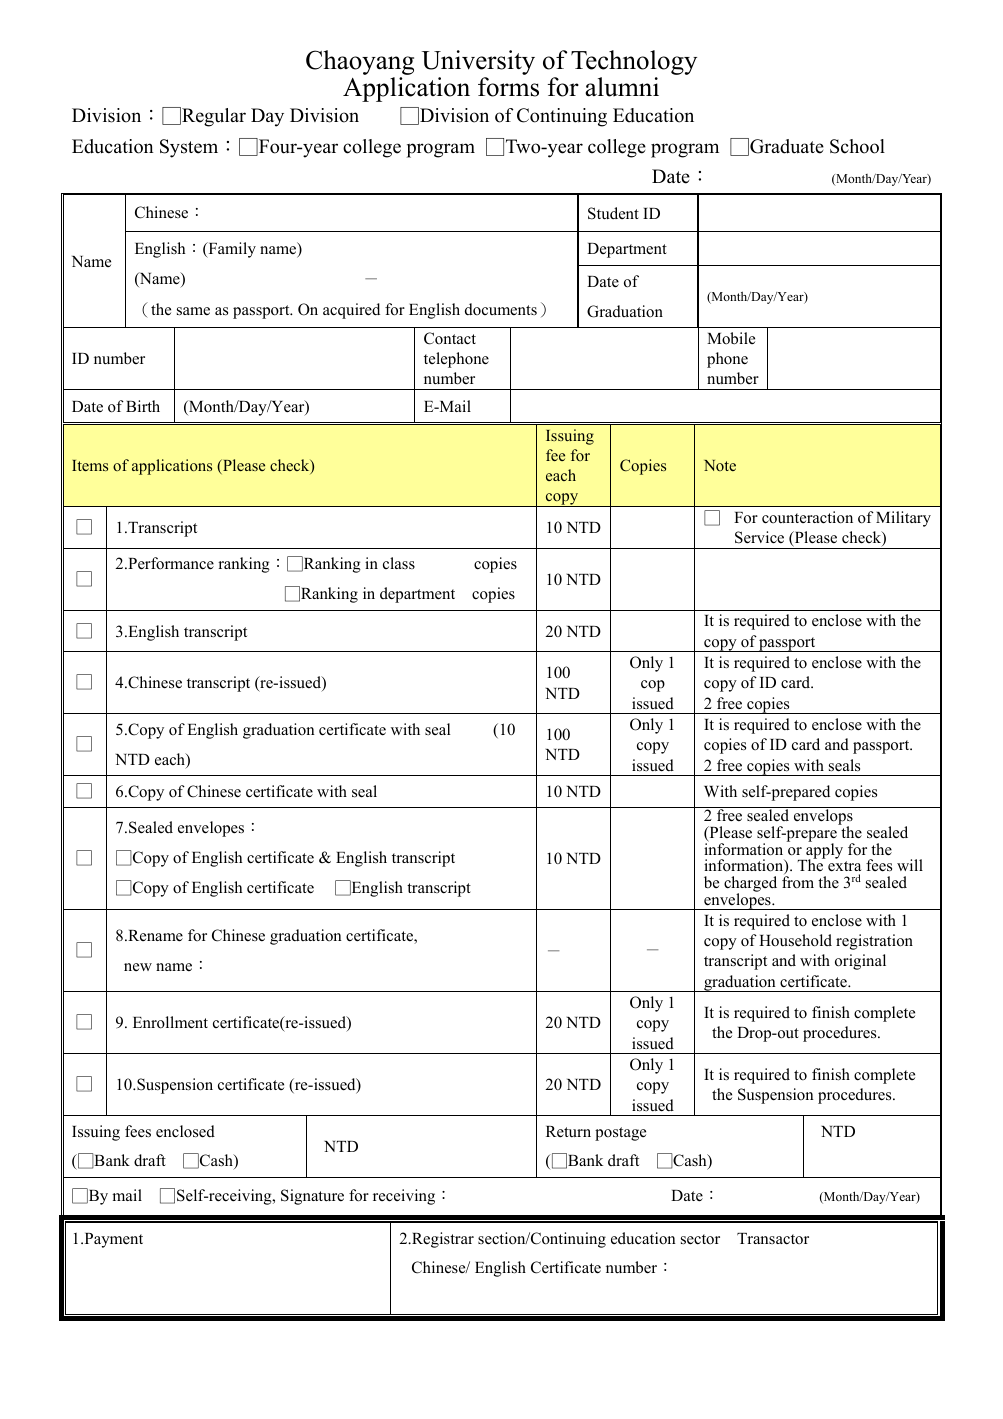  I want to click on class, so click(399, 563).
